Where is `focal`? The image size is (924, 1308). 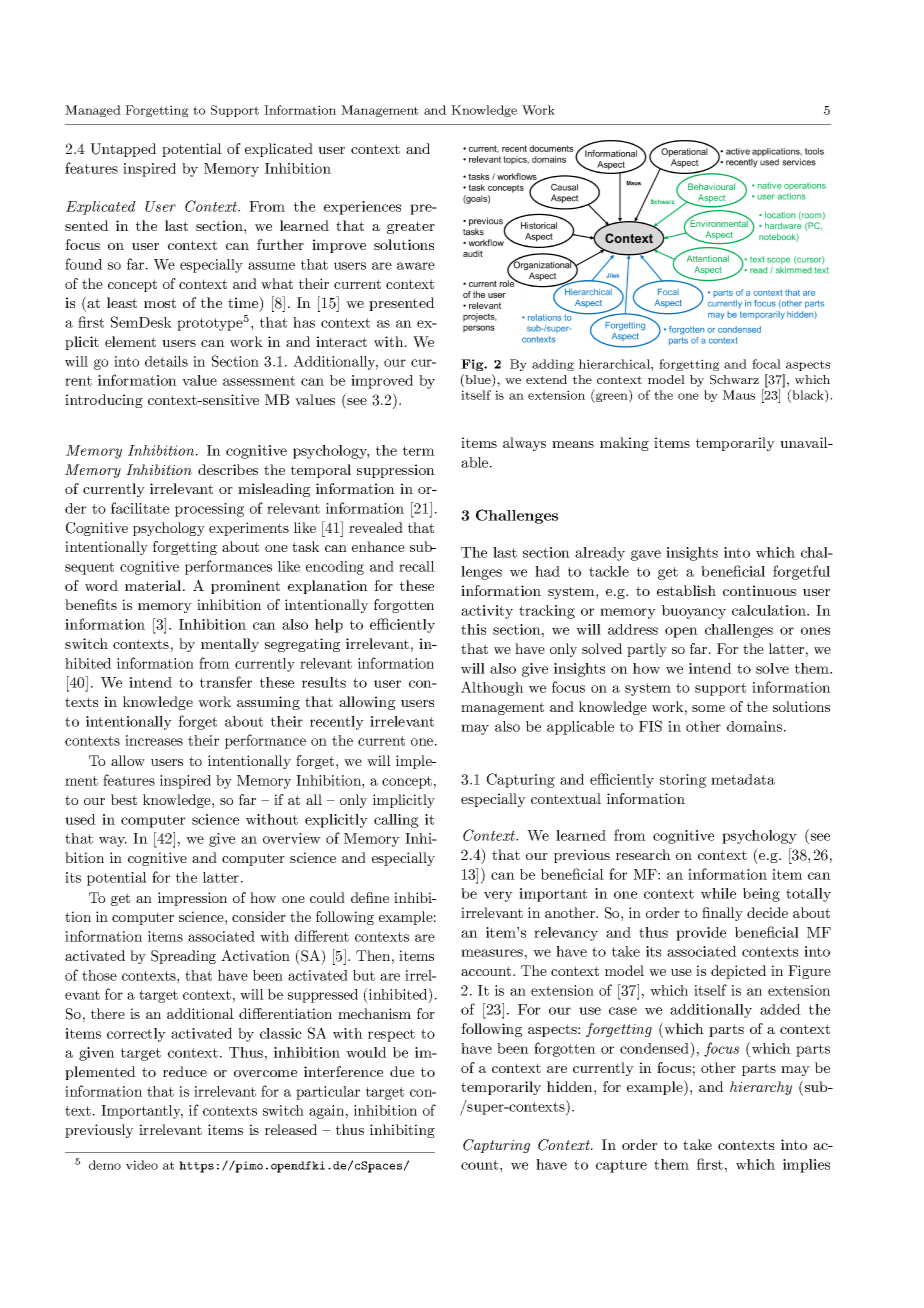
focal is located at coordinates (766, 364).
